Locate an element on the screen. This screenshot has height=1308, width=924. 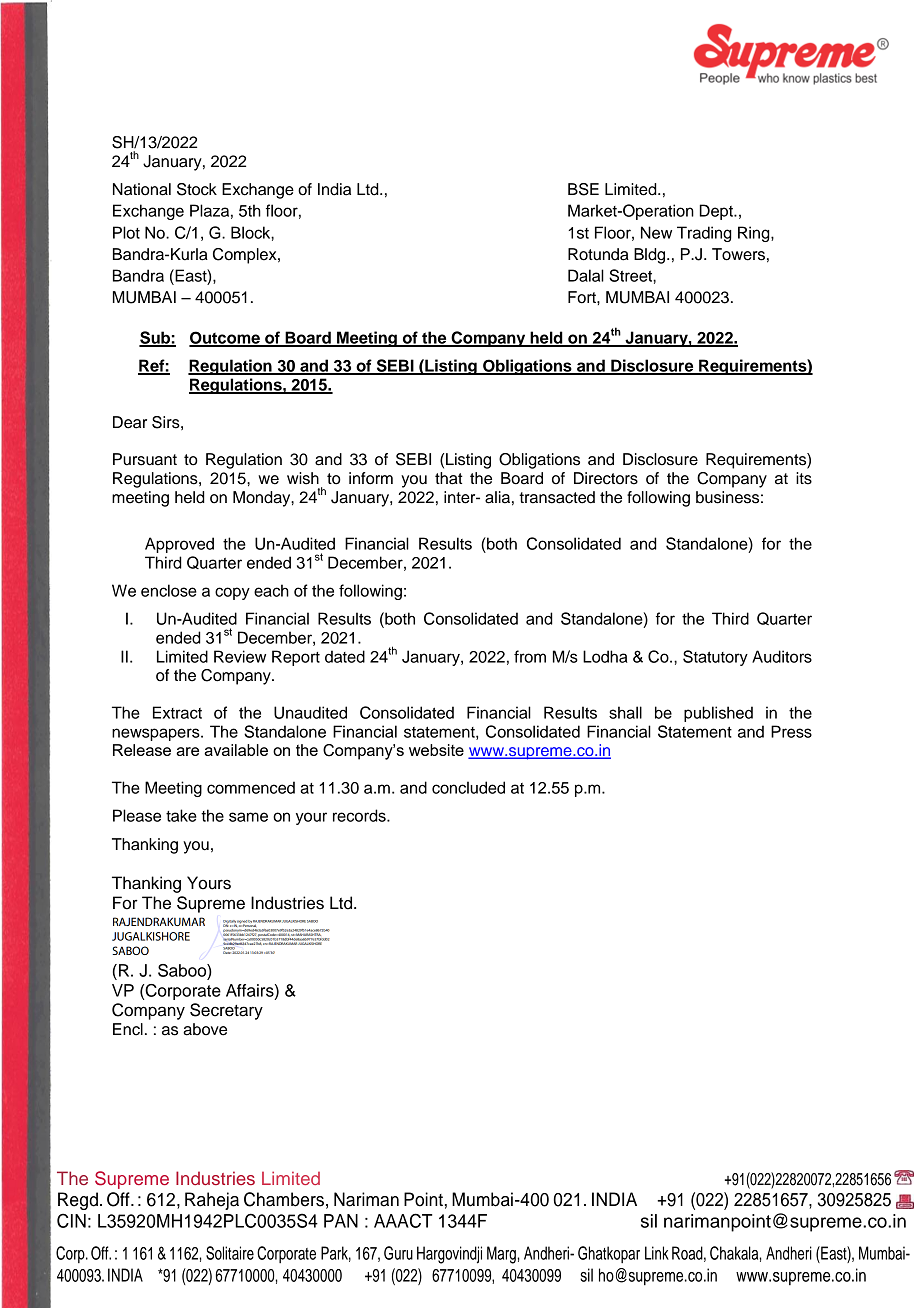
Press is located at coordinates (791, 731).
